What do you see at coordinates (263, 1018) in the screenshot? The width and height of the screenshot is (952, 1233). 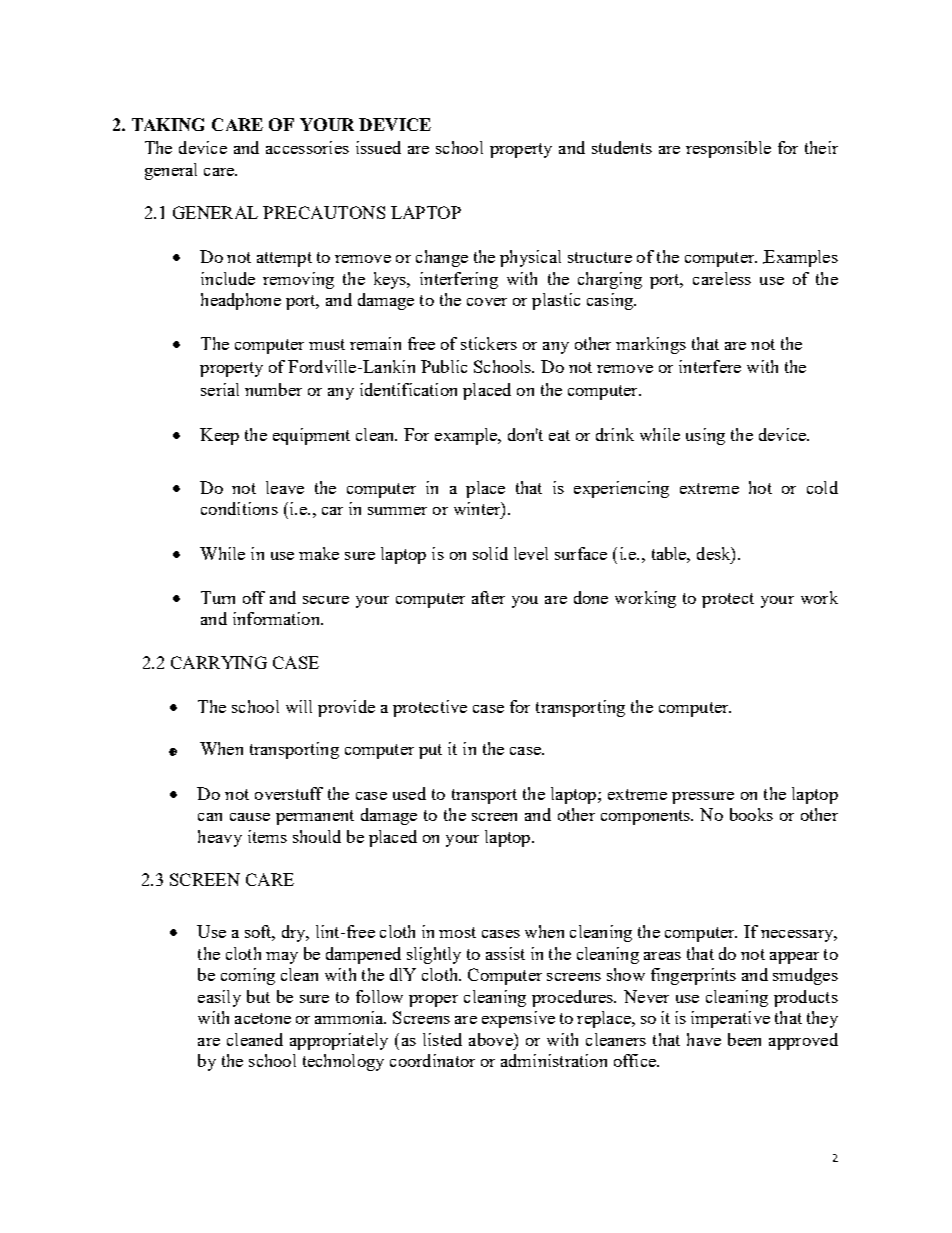 I see `acetone` at bounding box center [263, 1018].
